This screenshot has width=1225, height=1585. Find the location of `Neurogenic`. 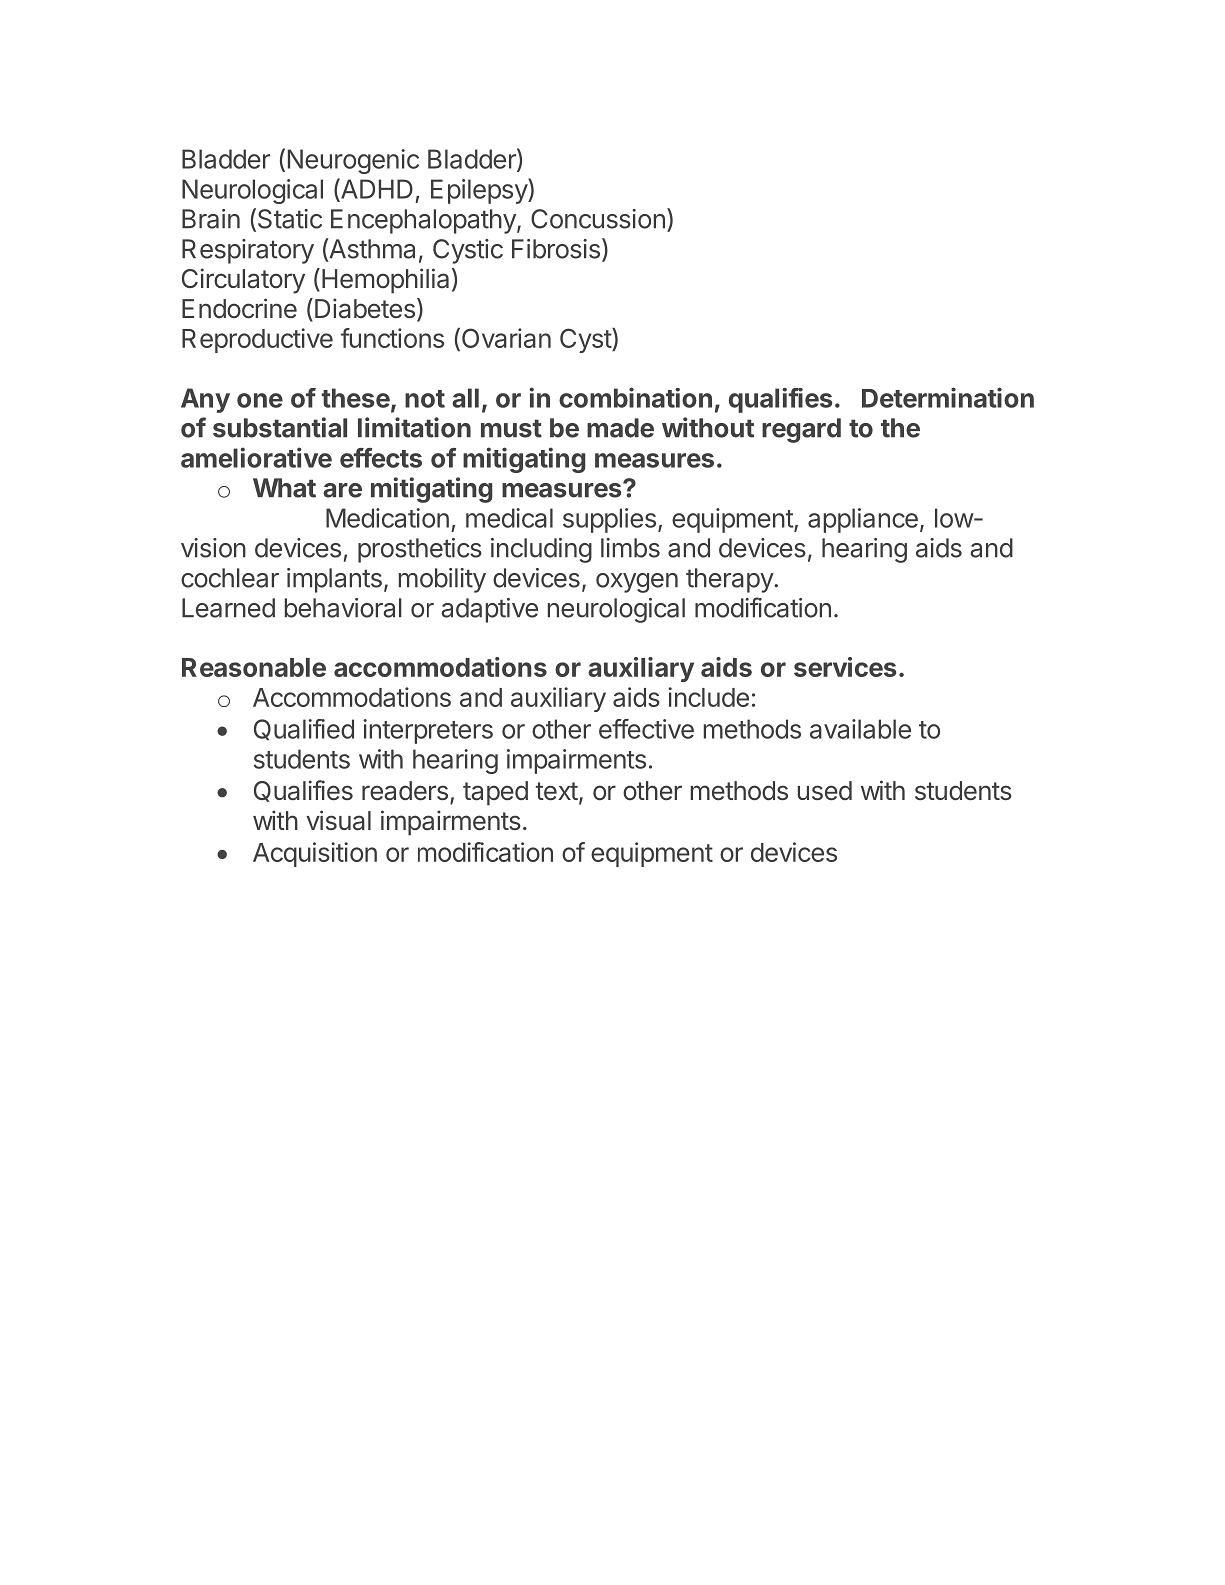

Neurogenic is located at coordinates (353, 161).
